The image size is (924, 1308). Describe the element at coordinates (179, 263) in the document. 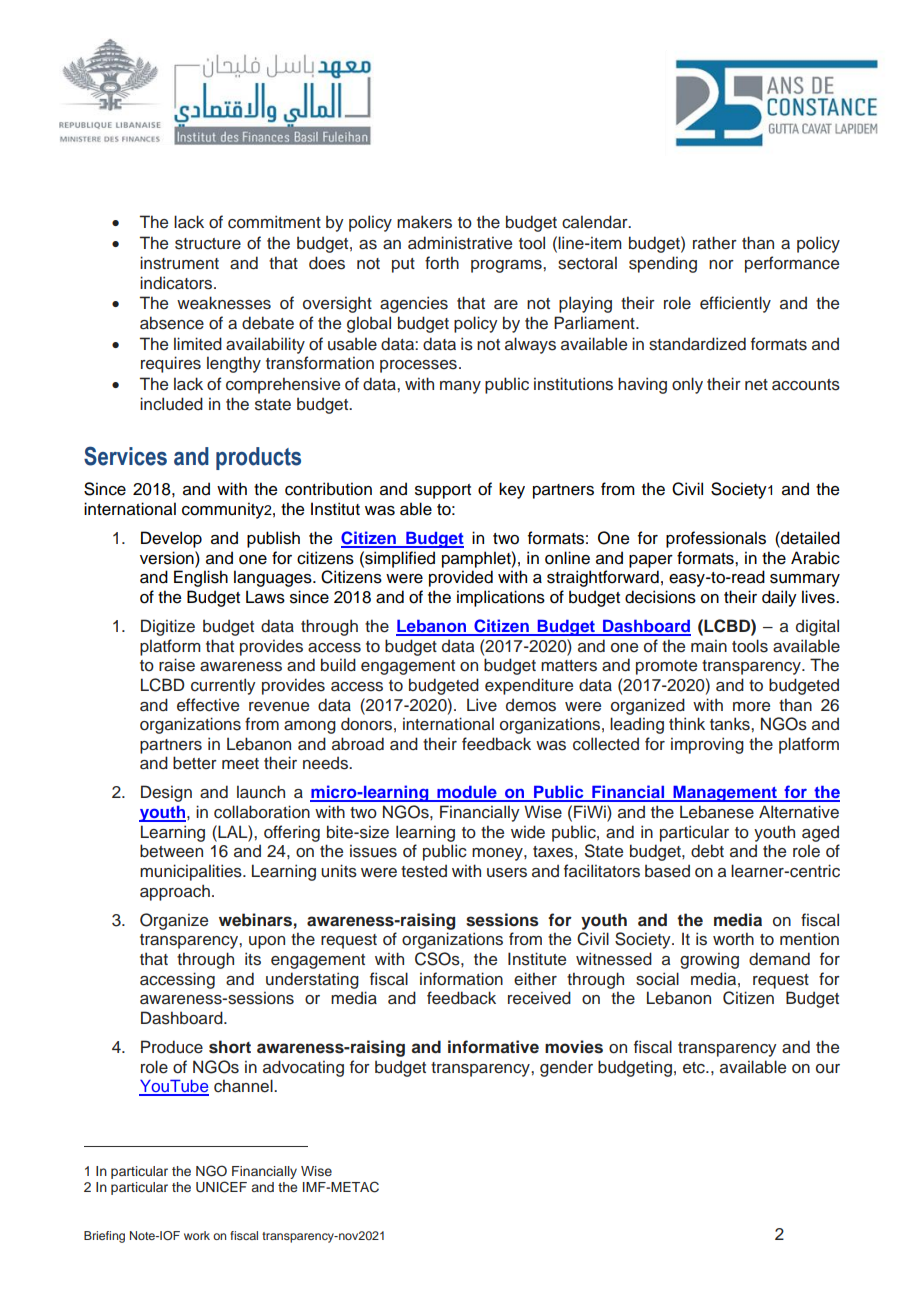

I see `instrument` at that location.
